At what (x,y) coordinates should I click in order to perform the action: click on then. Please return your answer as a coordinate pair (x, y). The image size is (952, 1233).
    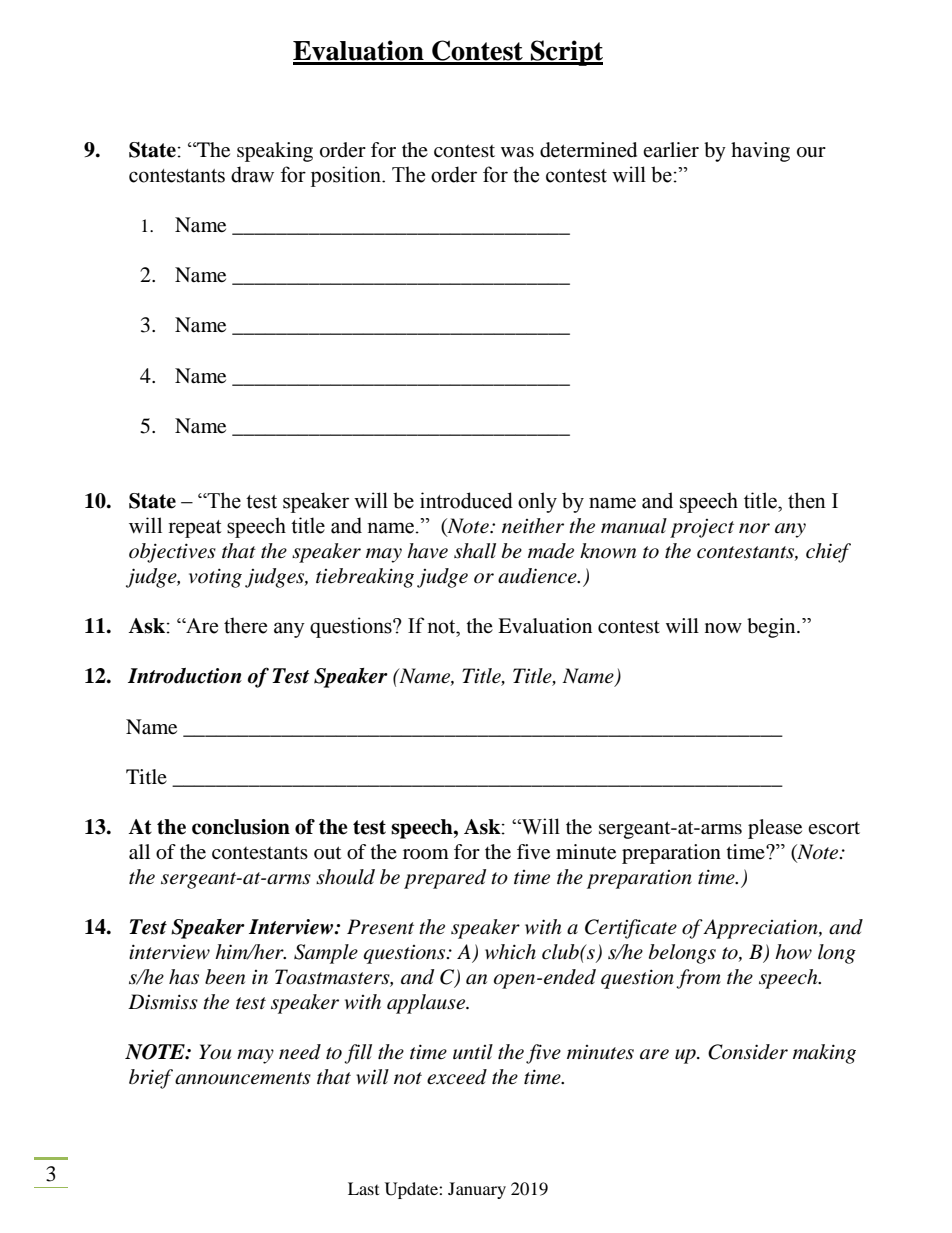
    Looking at the image, I should click on (807, 500).
